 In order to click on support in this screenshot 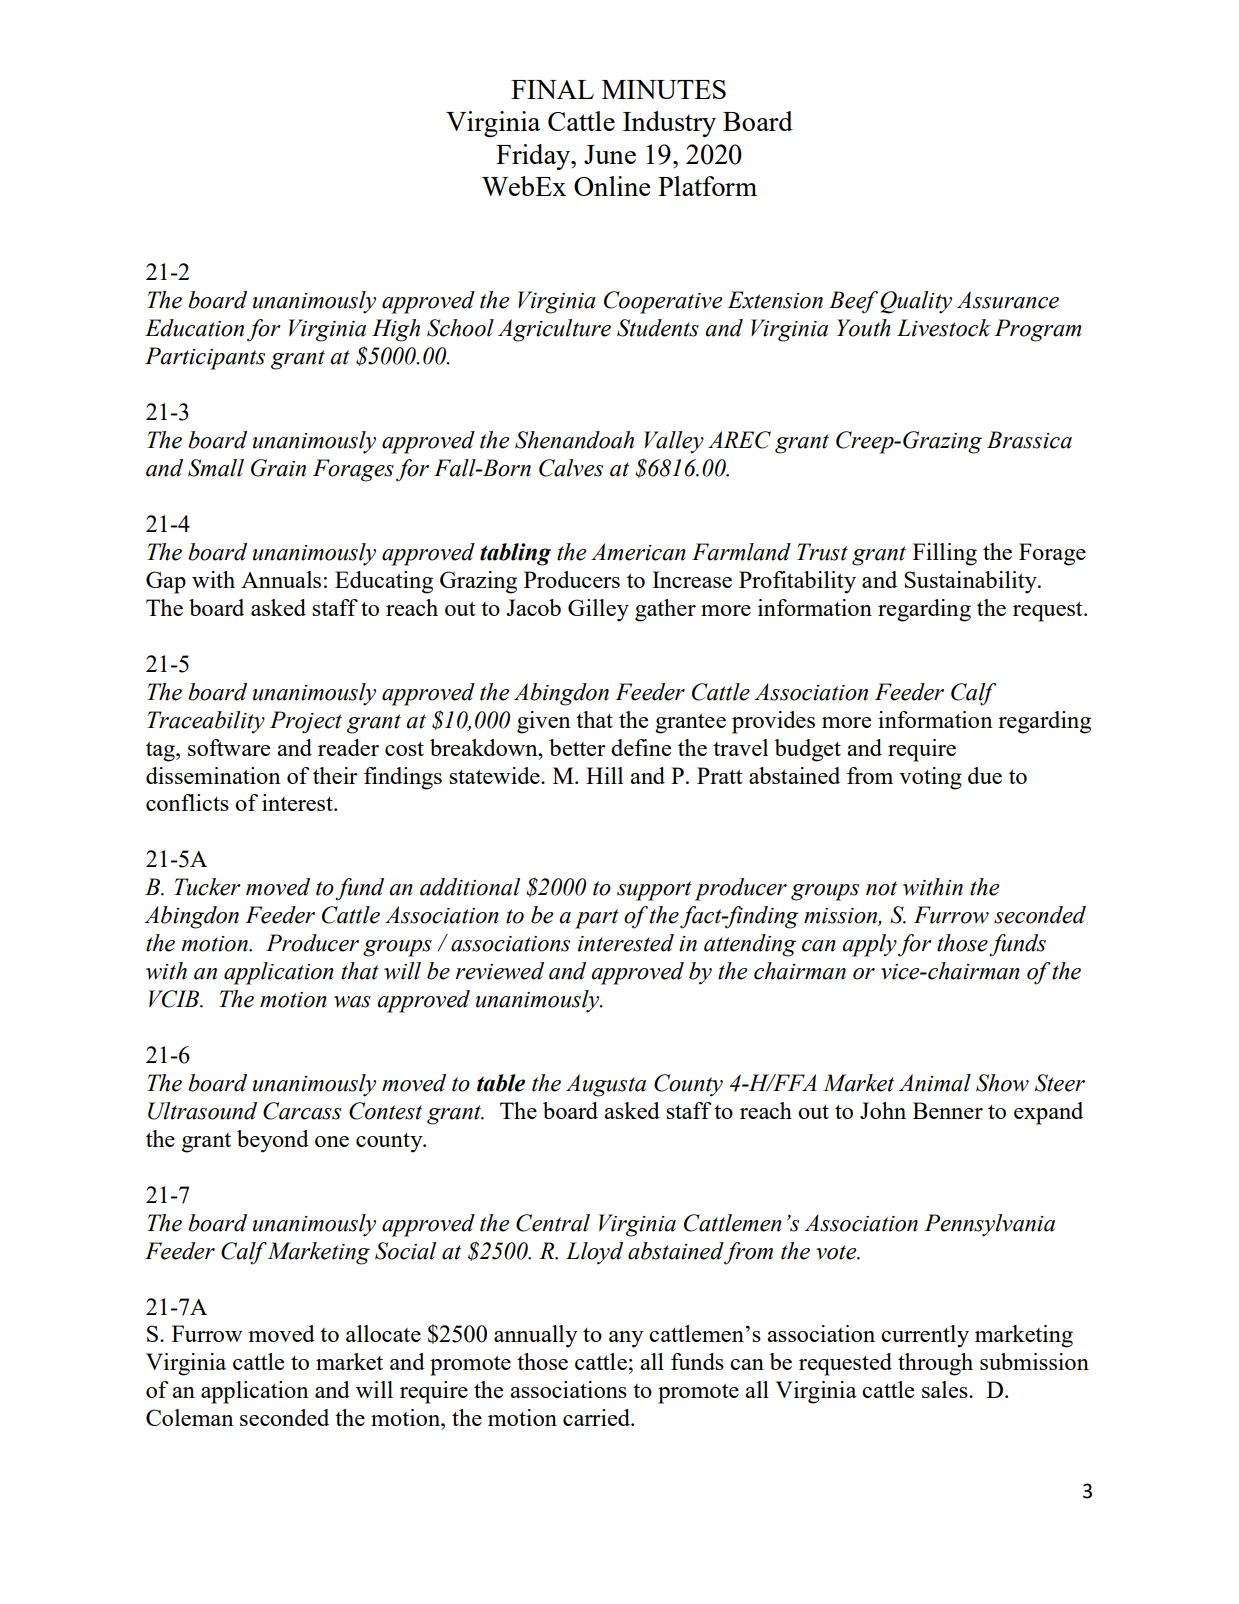, I will do `click(654, 891)`.
